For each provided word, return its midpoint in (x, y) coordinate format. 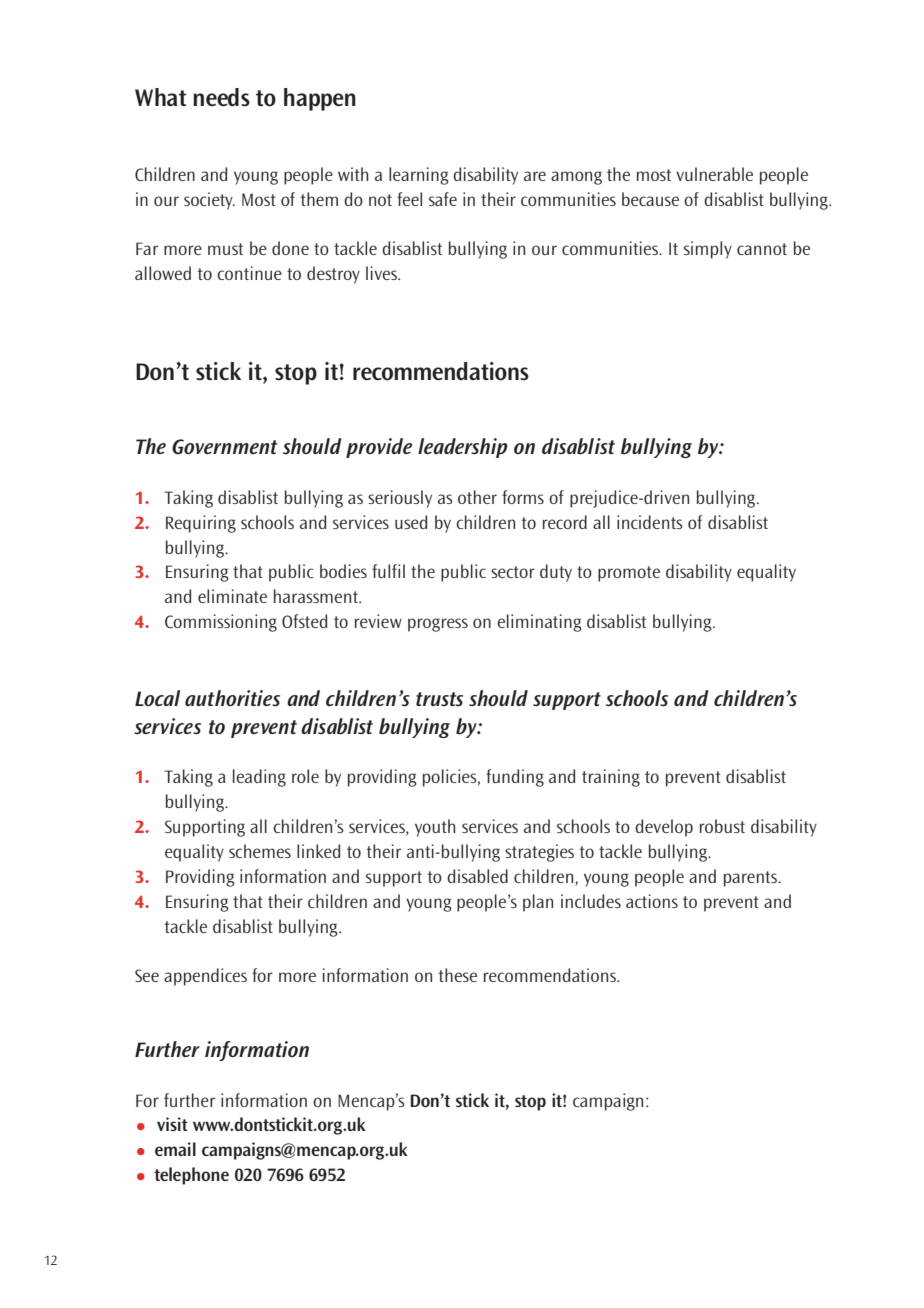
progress (438, 625)
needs (221, 97)
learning (419, 176)
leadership (463, 448)
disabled (477, 876)
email (175, 1149)
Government (224, 446)
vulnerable (714, 174)
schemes (260, 851)
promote (629, 574)
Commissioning (221, 623)
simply (708, 250)
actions (652, 901)
